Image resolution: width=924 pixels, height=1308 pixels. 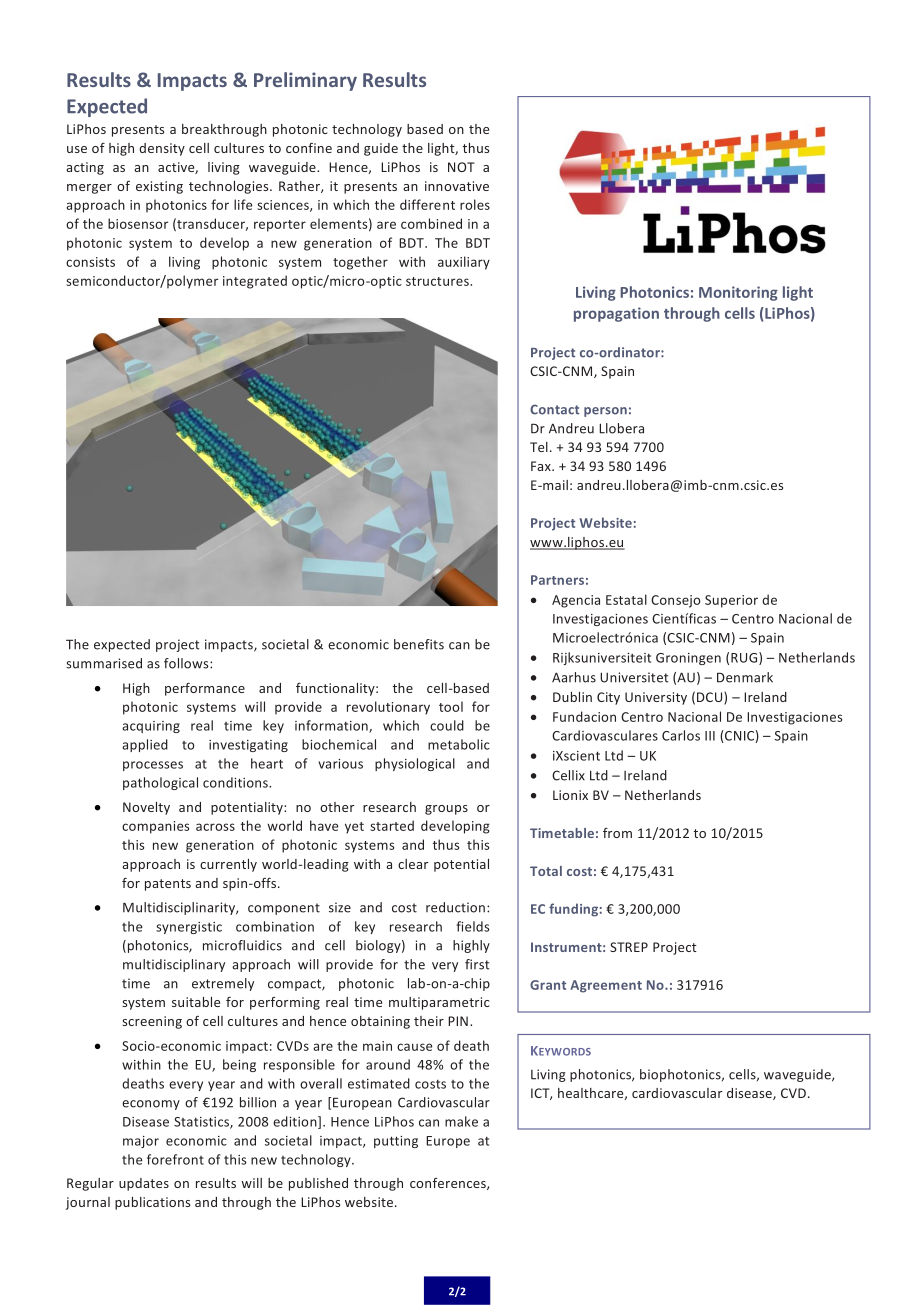 What do you see at coordinates (475, 204) in the document?
I see `roles` at bounding box center [475, 204].
